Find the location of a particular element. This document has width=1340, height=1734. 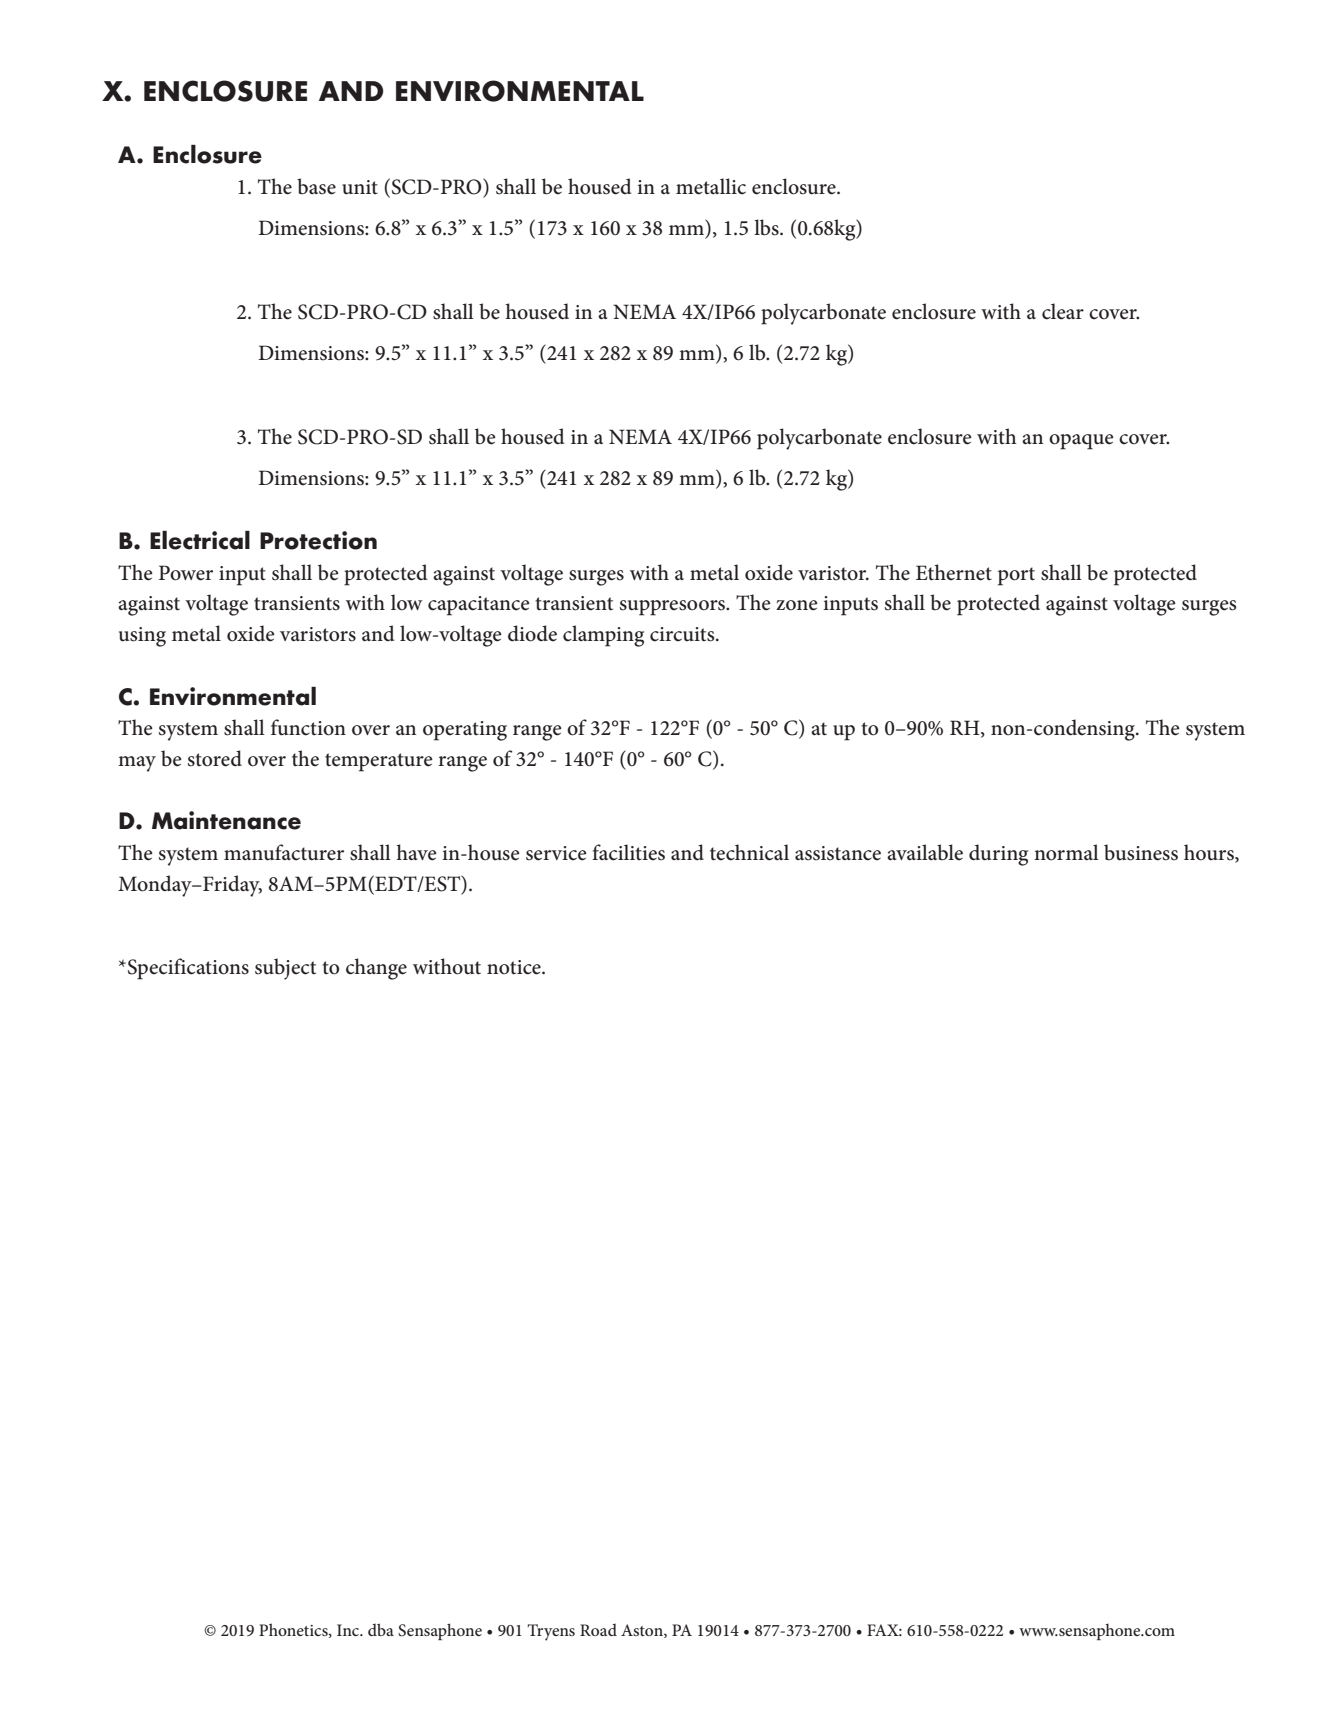

Inc is located at coordinates (349, 1630).
